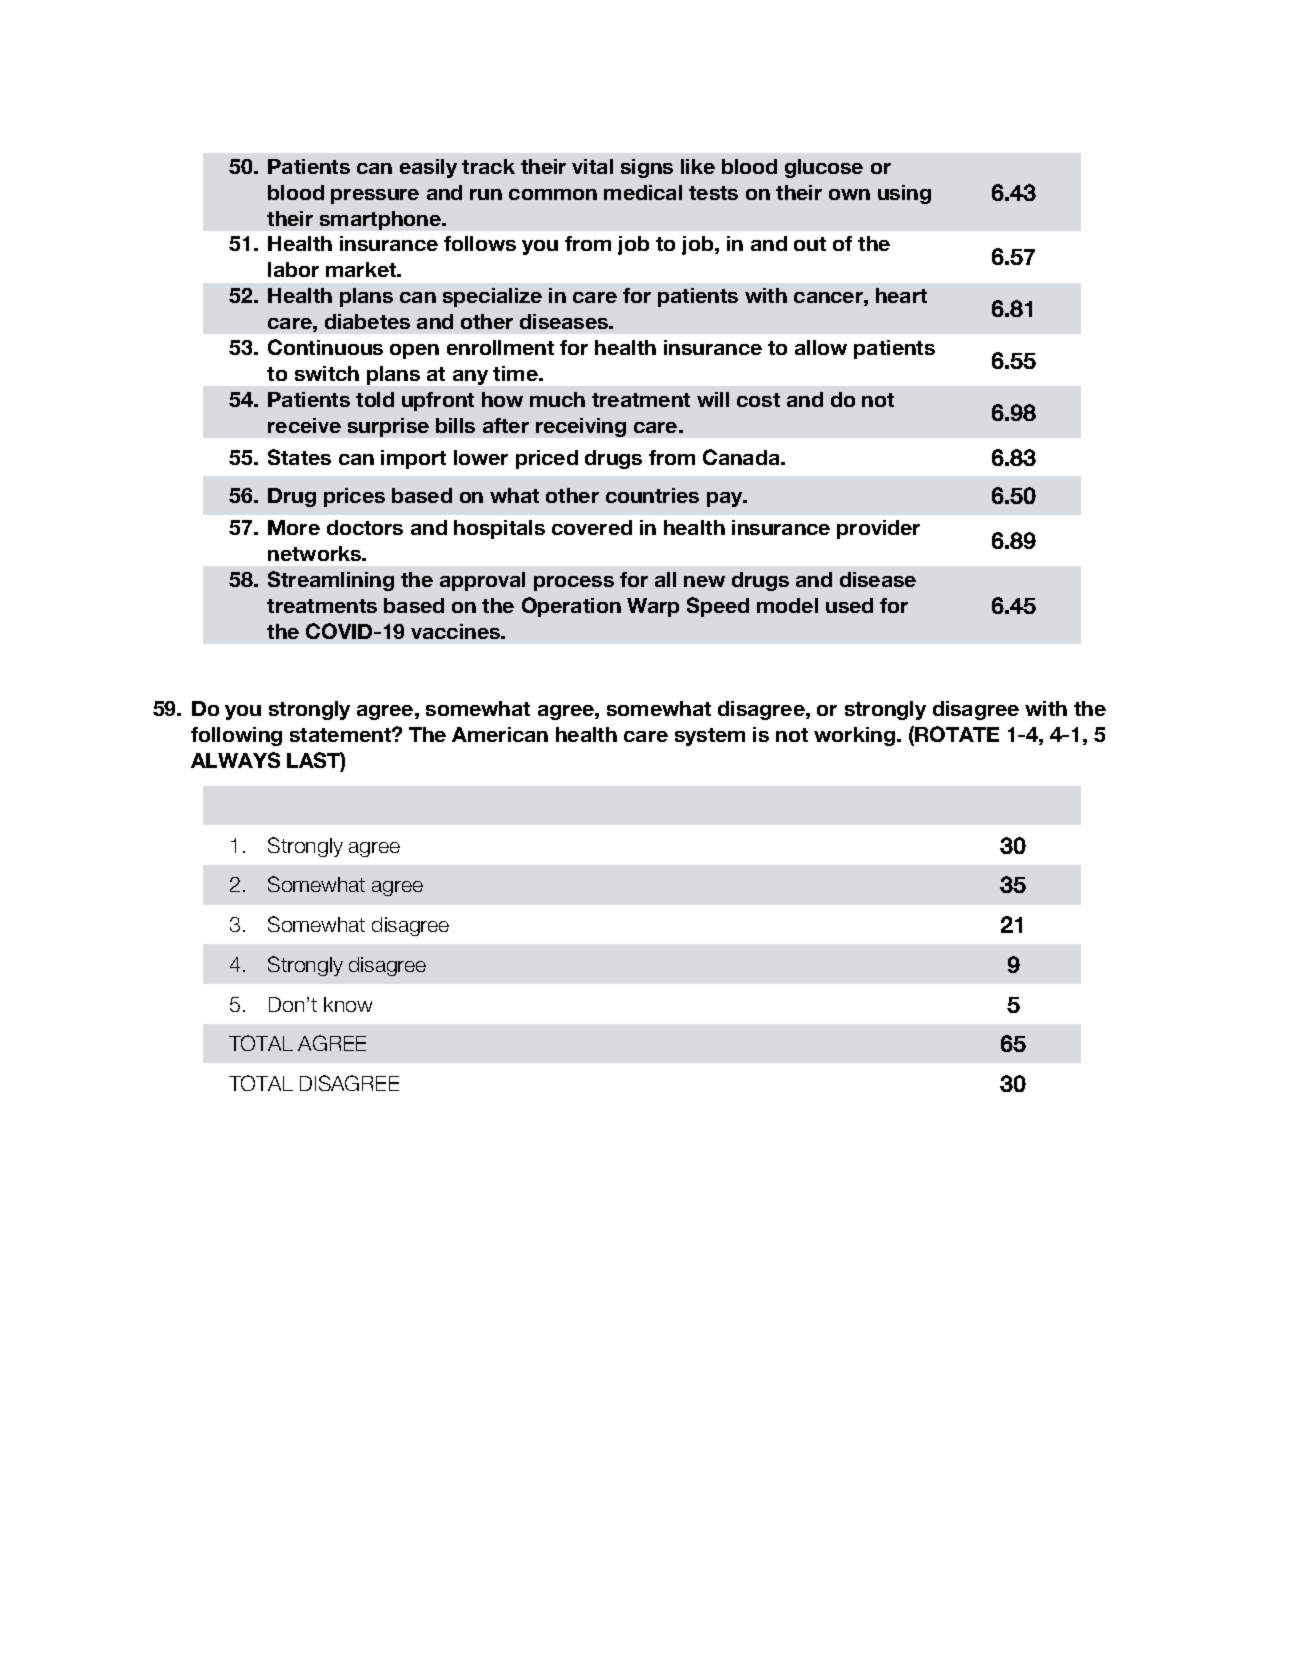  I want to click on States, so click(299, 457).
